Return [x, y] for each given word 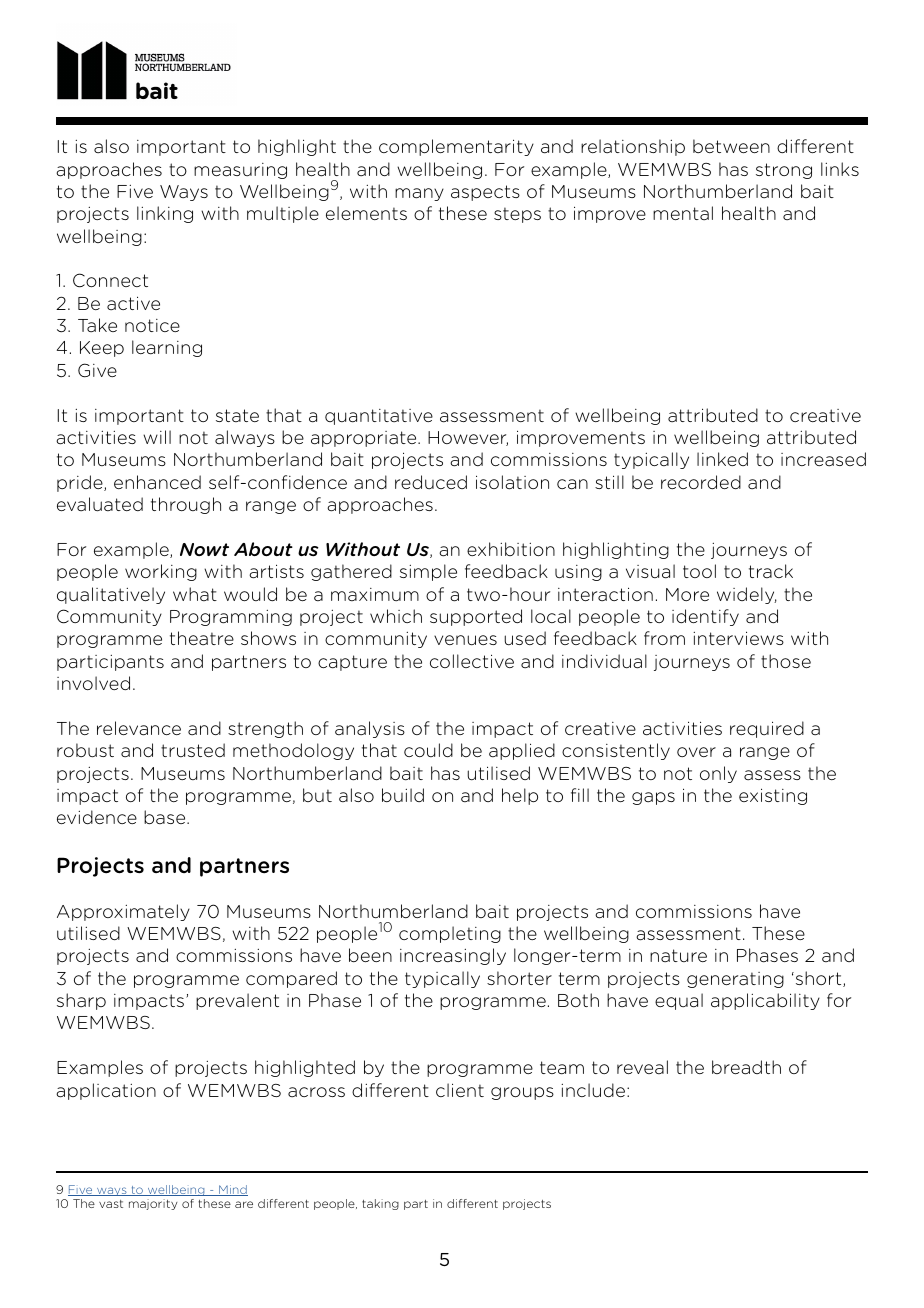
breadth [746, 1067]
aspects [485, 193]
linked [722, 459]
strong [784, 171]
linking [165, 214]
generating [735, 980]
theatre [202, 638]
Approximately [123, 912]
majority [153, 1204]
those [786, 661]
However [468, 438]
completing [450, 934]
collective [472, 661]
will [157, 437]
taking [380, 1204]
